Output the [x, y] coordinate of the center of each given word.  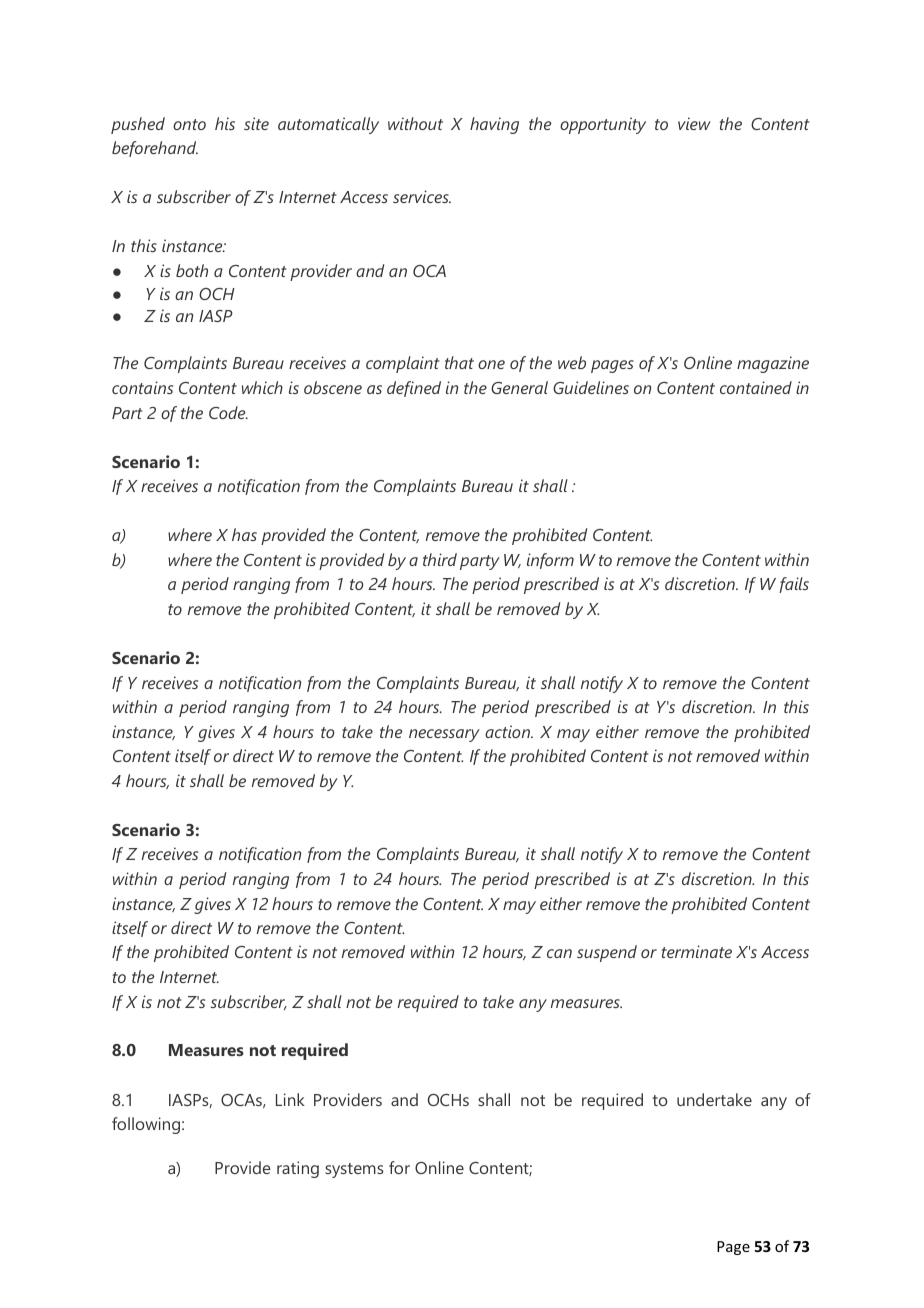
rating [298, 1169]
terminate [697, 951]
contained [756, 387]
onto [189, 124]
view [694, 123]
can [559, 953]
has [244, 534]
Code [228, 412]
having [494, 125]
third [440, 559]
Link [290, 1099]
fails [794, 585]
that [459, 362]
